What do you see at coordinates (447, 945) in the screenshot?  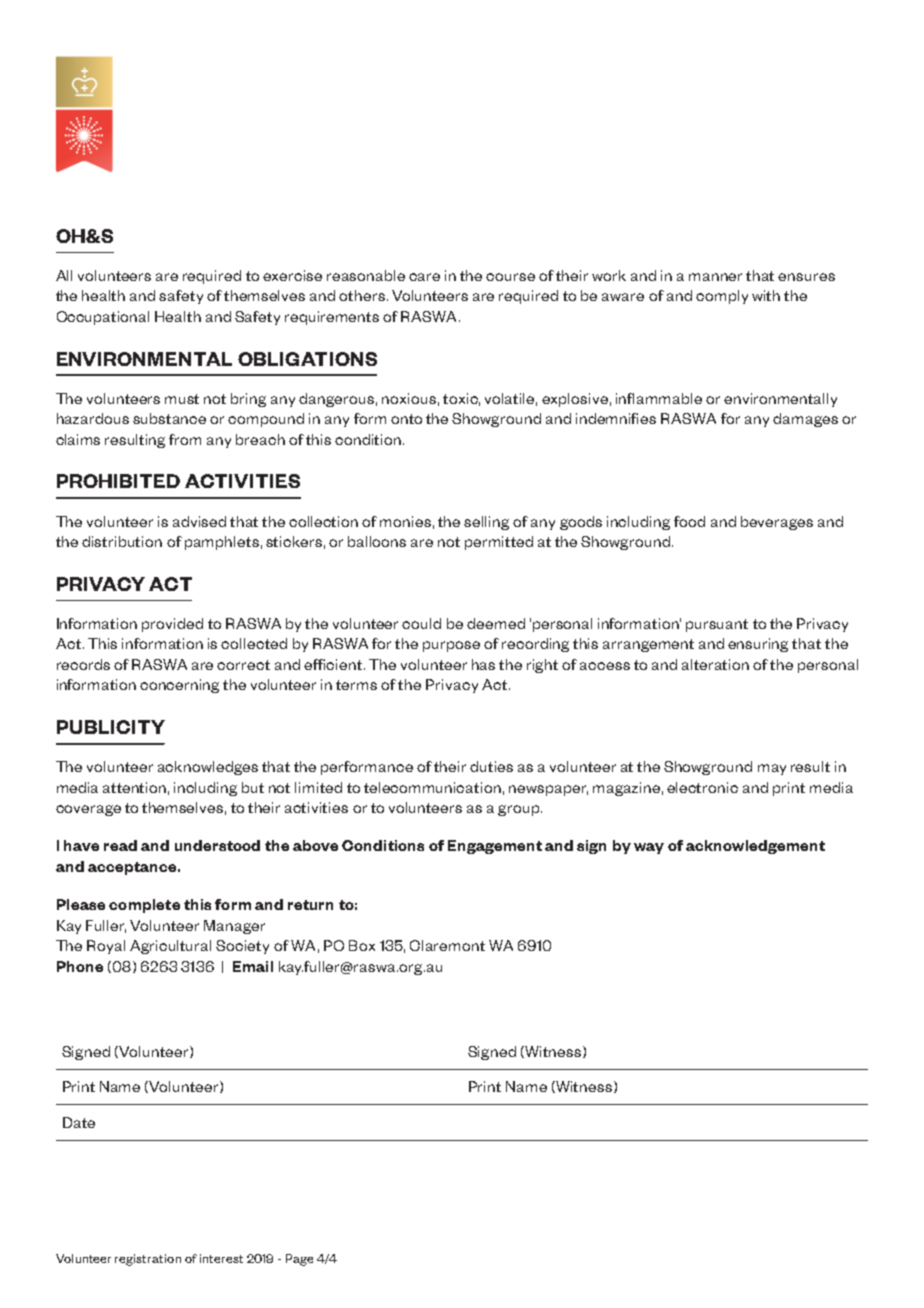 I see `Claremont` at bounding box center [447, 945].
